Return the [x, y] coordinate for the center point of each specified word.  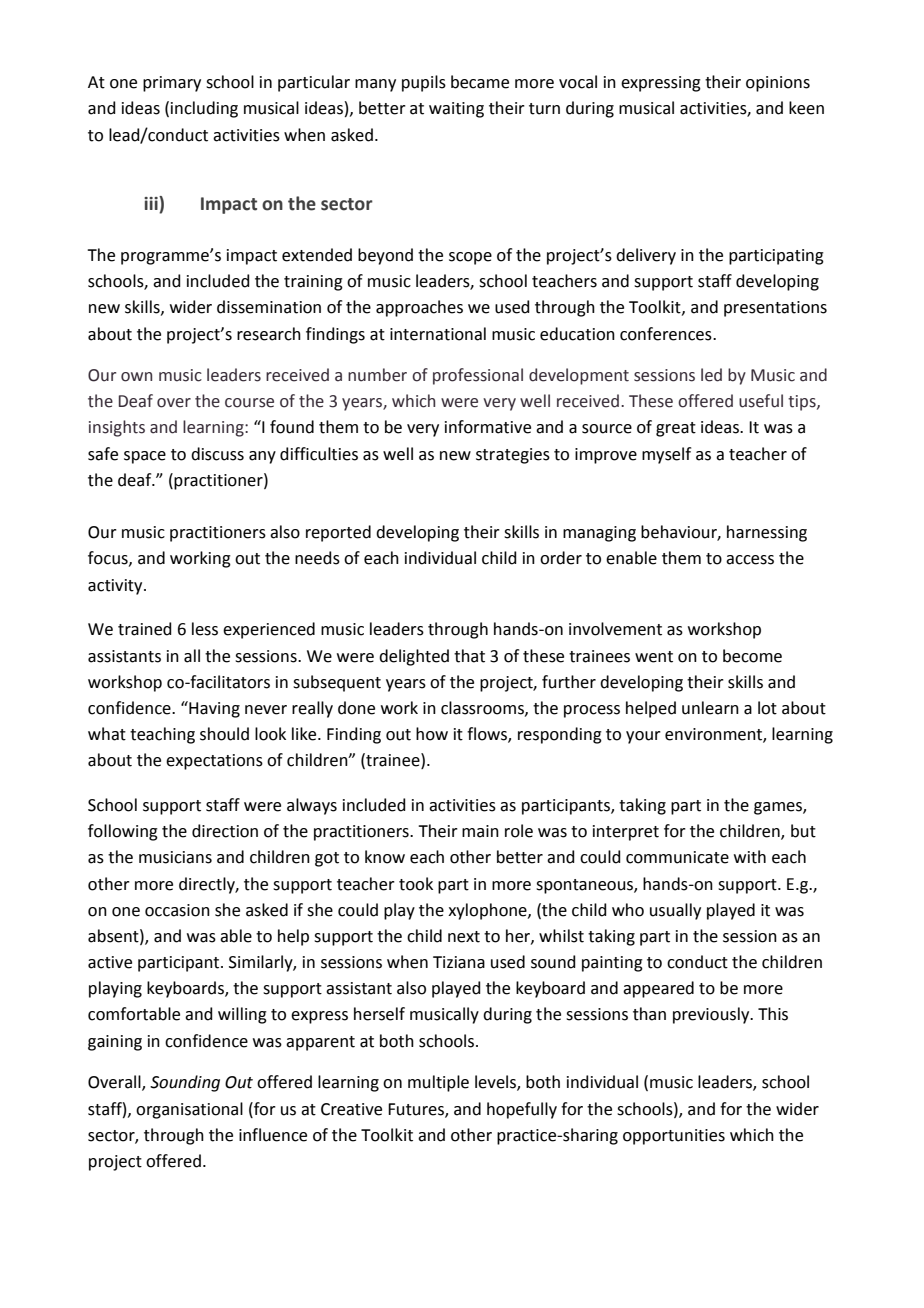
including [204, 109]
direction [225, 831]
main [480, 831]
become [752, 656]
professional [478, 376]
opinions [778, 84]
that [469, 656]
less [205, 629]
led [711, 375]
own [136, 377]
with [750, 857]
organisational [189, 1110]
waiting [456, 110]
